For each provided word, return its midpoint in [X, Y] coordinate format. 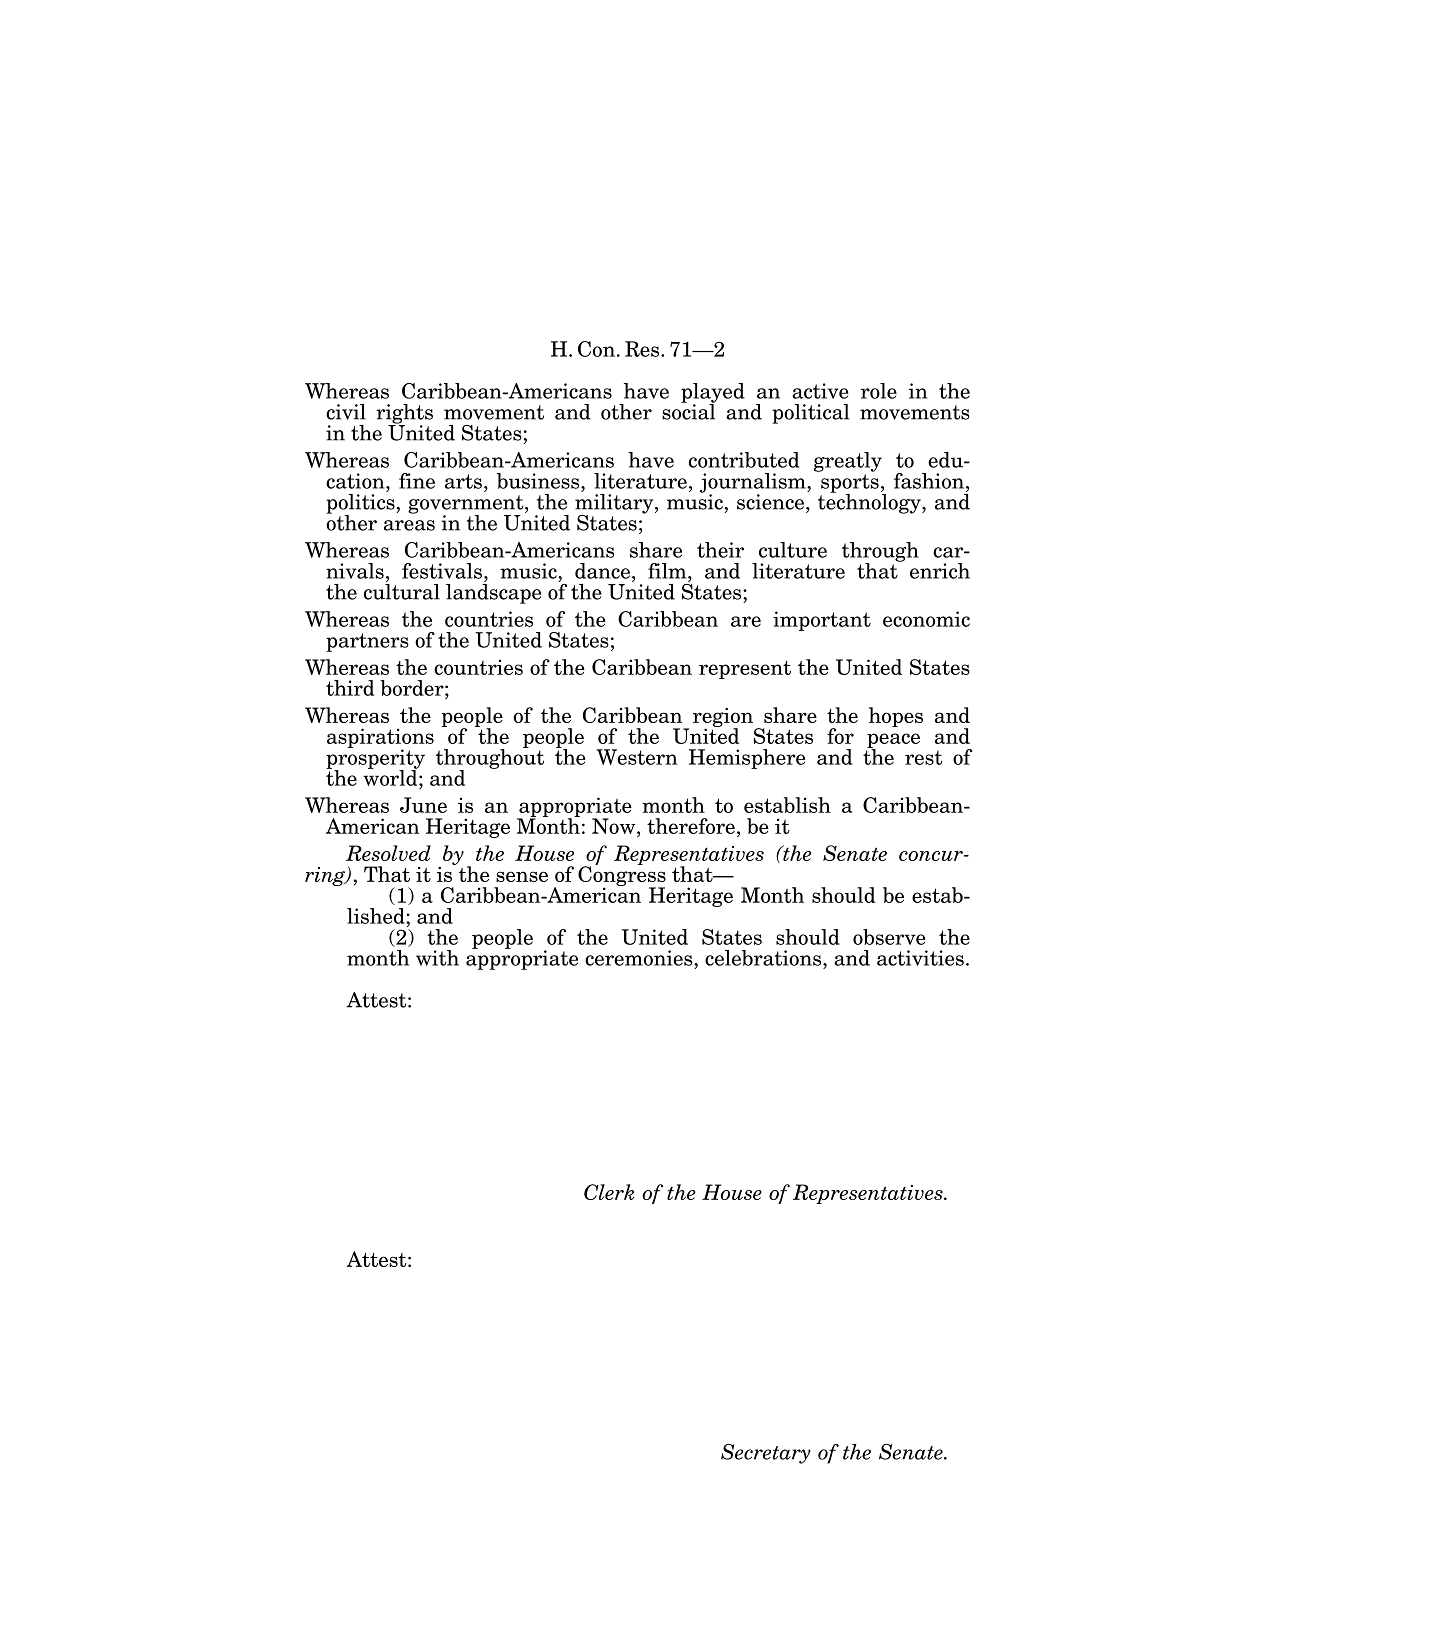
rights [404, 415]
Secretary [766, 1454]
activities [920, 958]
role [879, 391]
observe [889, 937]
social [689, 410]
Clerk [609, 1192]
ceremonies [640, 958]
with [437, 958]
